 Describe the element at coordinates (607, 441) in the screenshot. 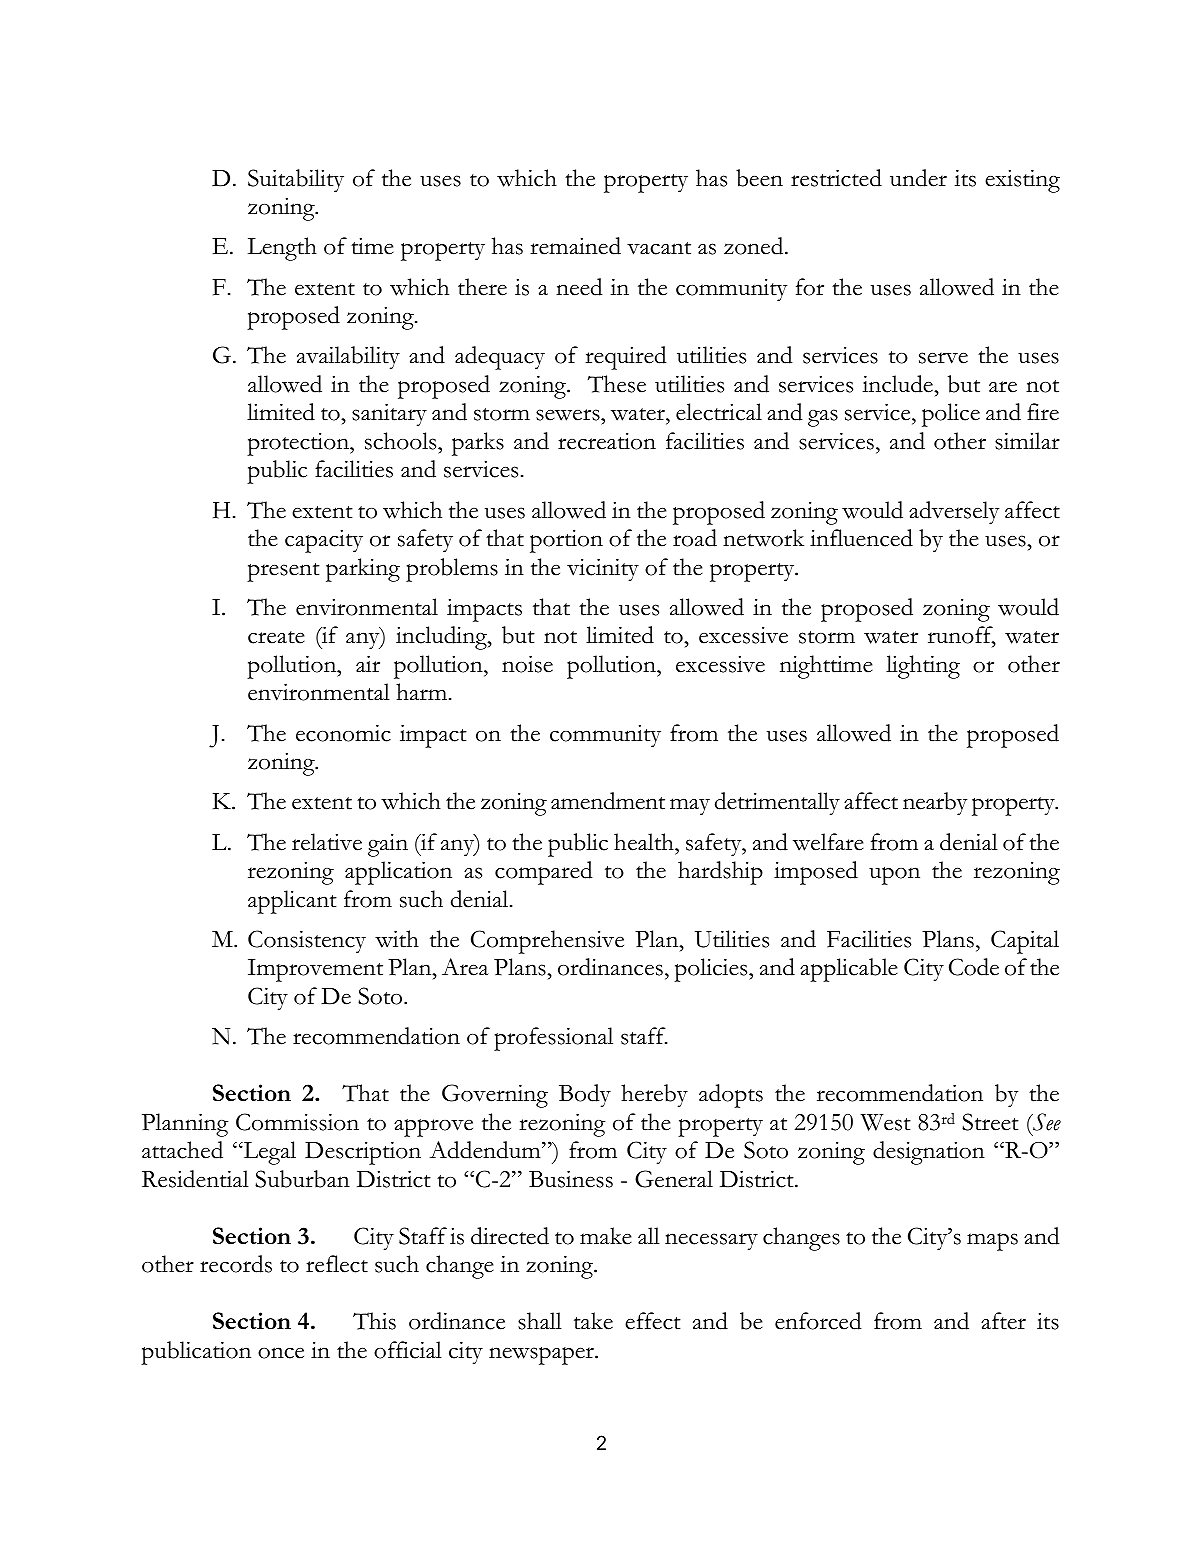

I see `recreation` at that location.
